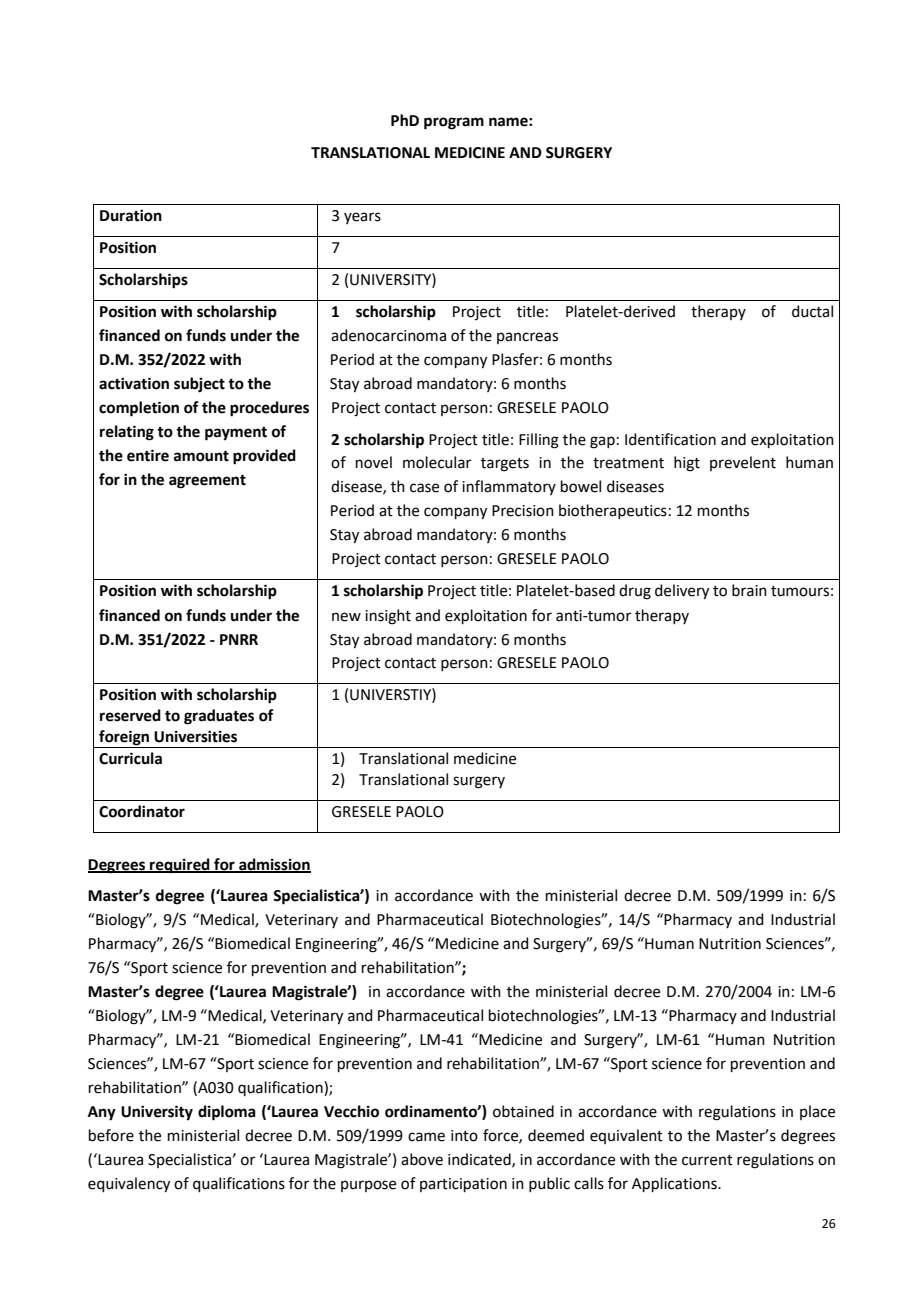 The height and width of the page is (1308, 924). What do you see at coordinates (749, 590) in the page?
I see `brain` at bounding box center [749, 590].
